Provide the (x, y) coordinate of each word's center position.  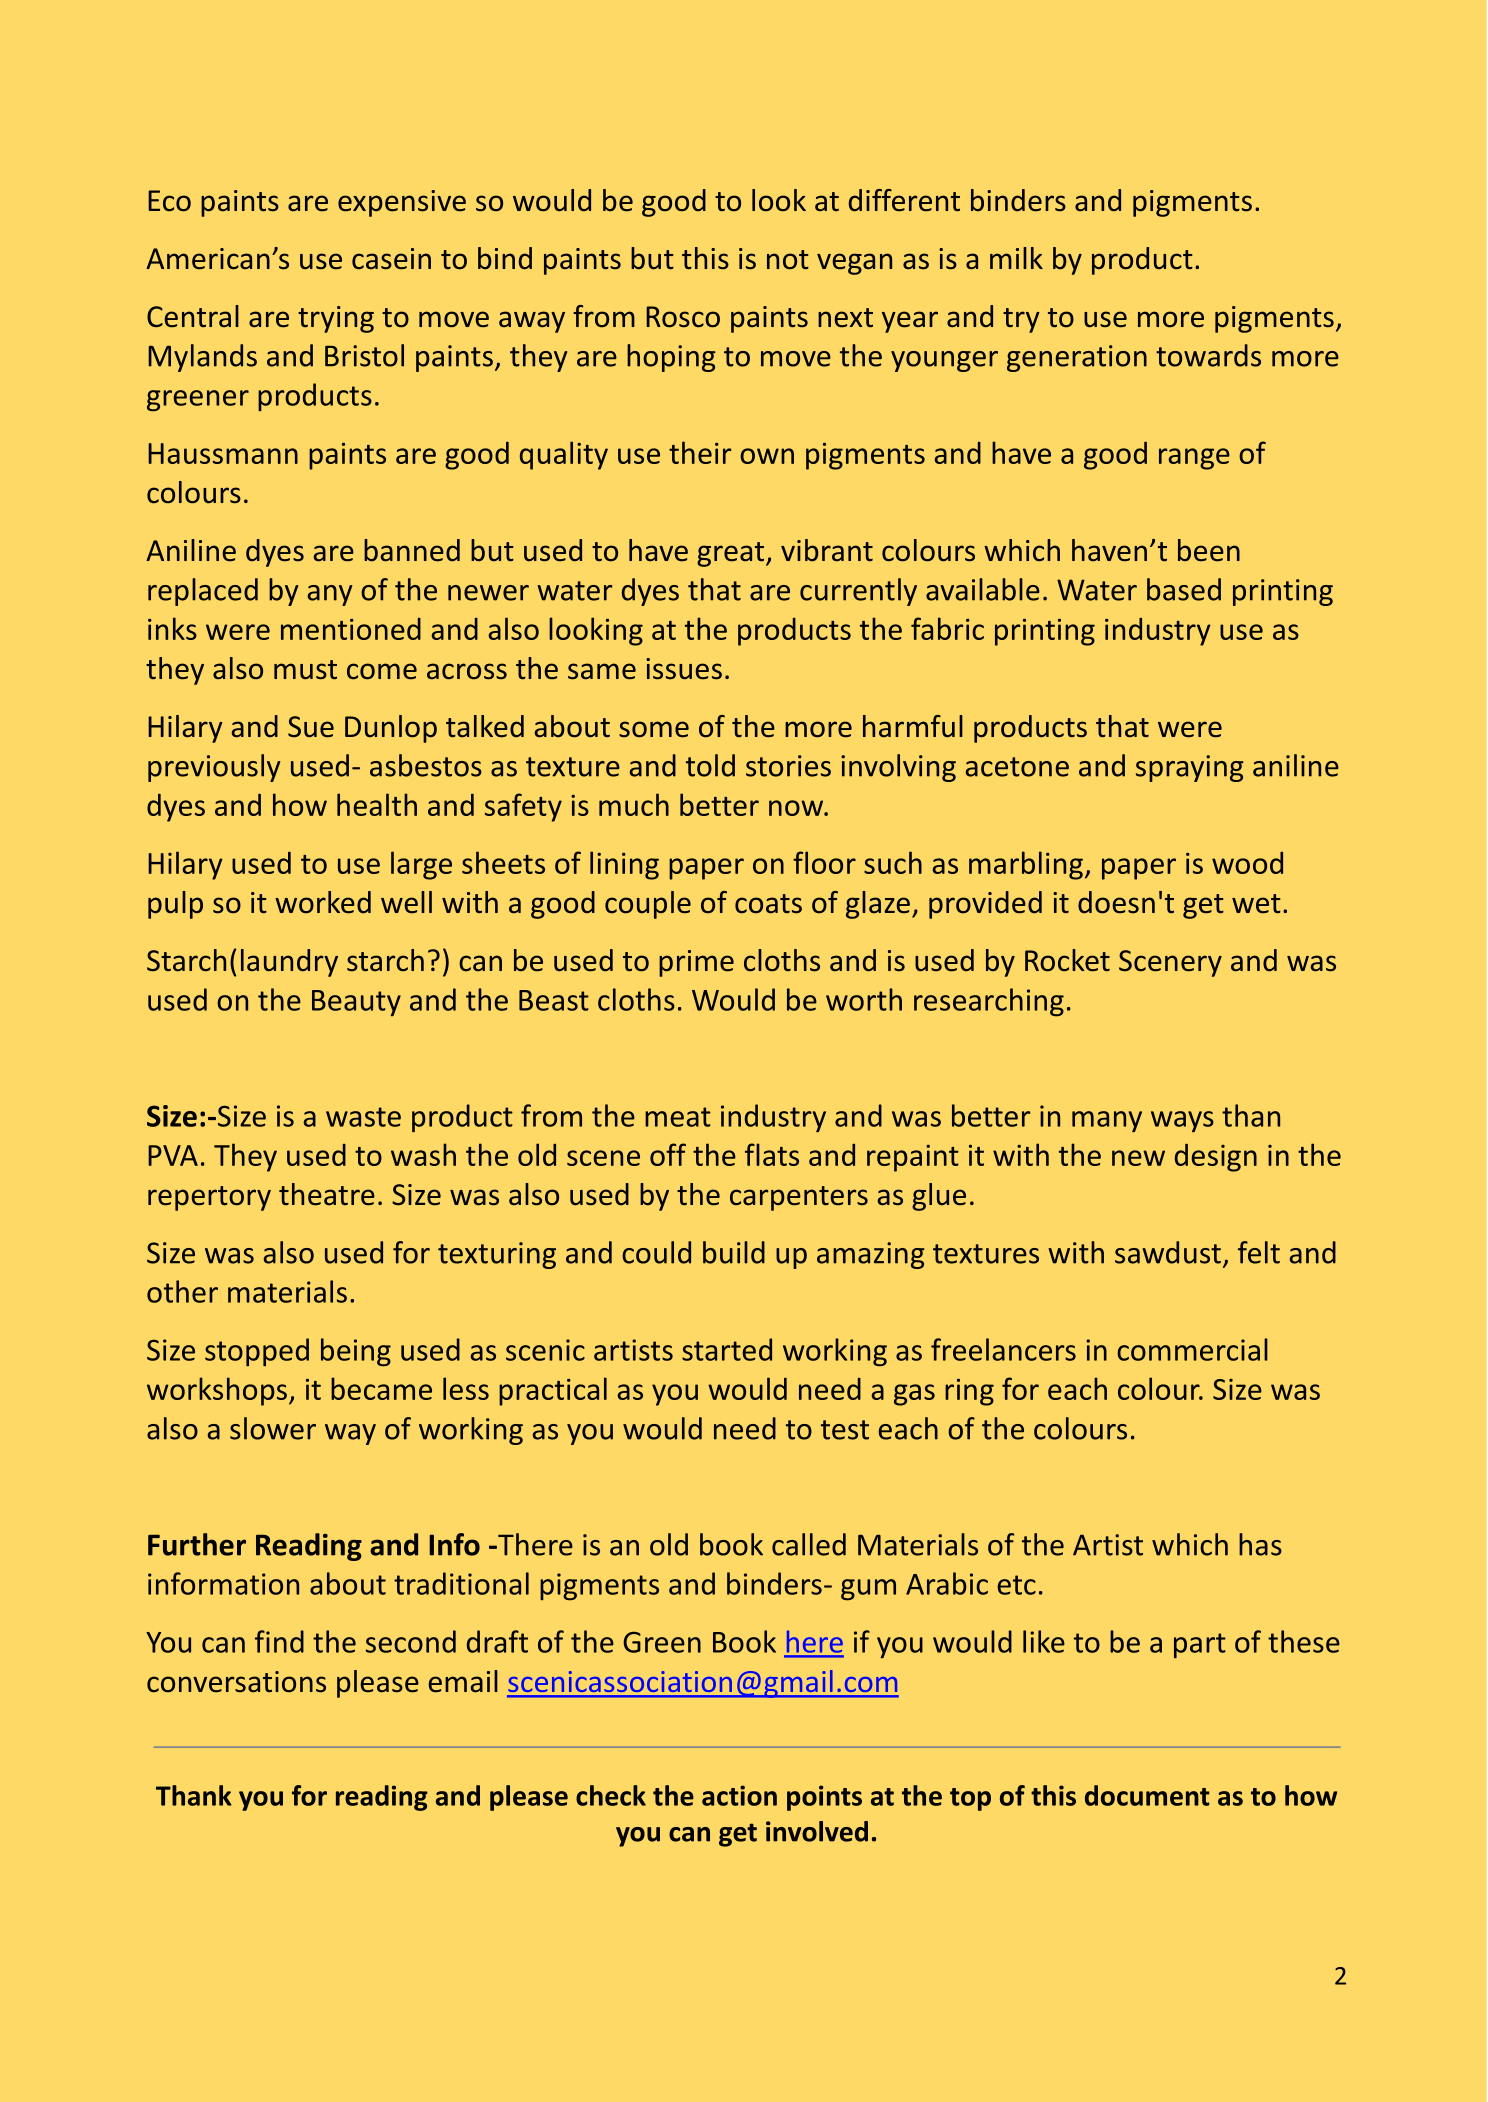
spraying (1190, 768)
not (788, 260)
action (739, 1795)
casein (391, 259)
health (377, 804)
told (710, 765)
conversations (236, 1682)
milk (1016, 258)
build (734, 1252)
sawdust (1168, 1252)
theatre (327, 1194)
